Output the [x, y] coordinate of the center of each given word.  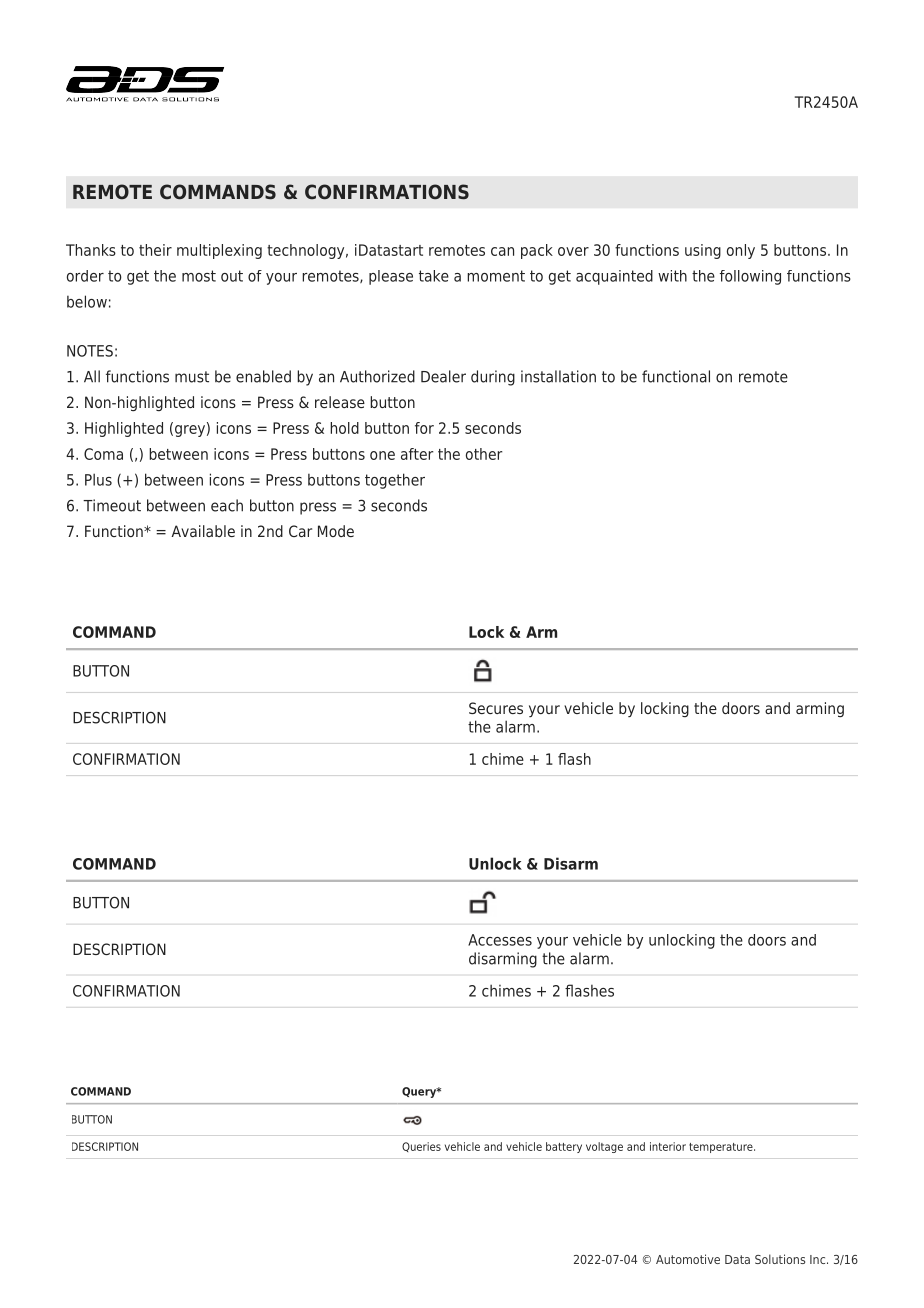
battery [564, 1147]
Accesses [500, 940]
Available [203, 531]
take [434, 276]
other [484, 454]
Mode [336, 531]
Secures [496, 708]
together [395, 481]
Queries [421, 1147]
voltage [604, 1147]
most [199, 276]
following [750, 277]
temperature [722, 1148]
